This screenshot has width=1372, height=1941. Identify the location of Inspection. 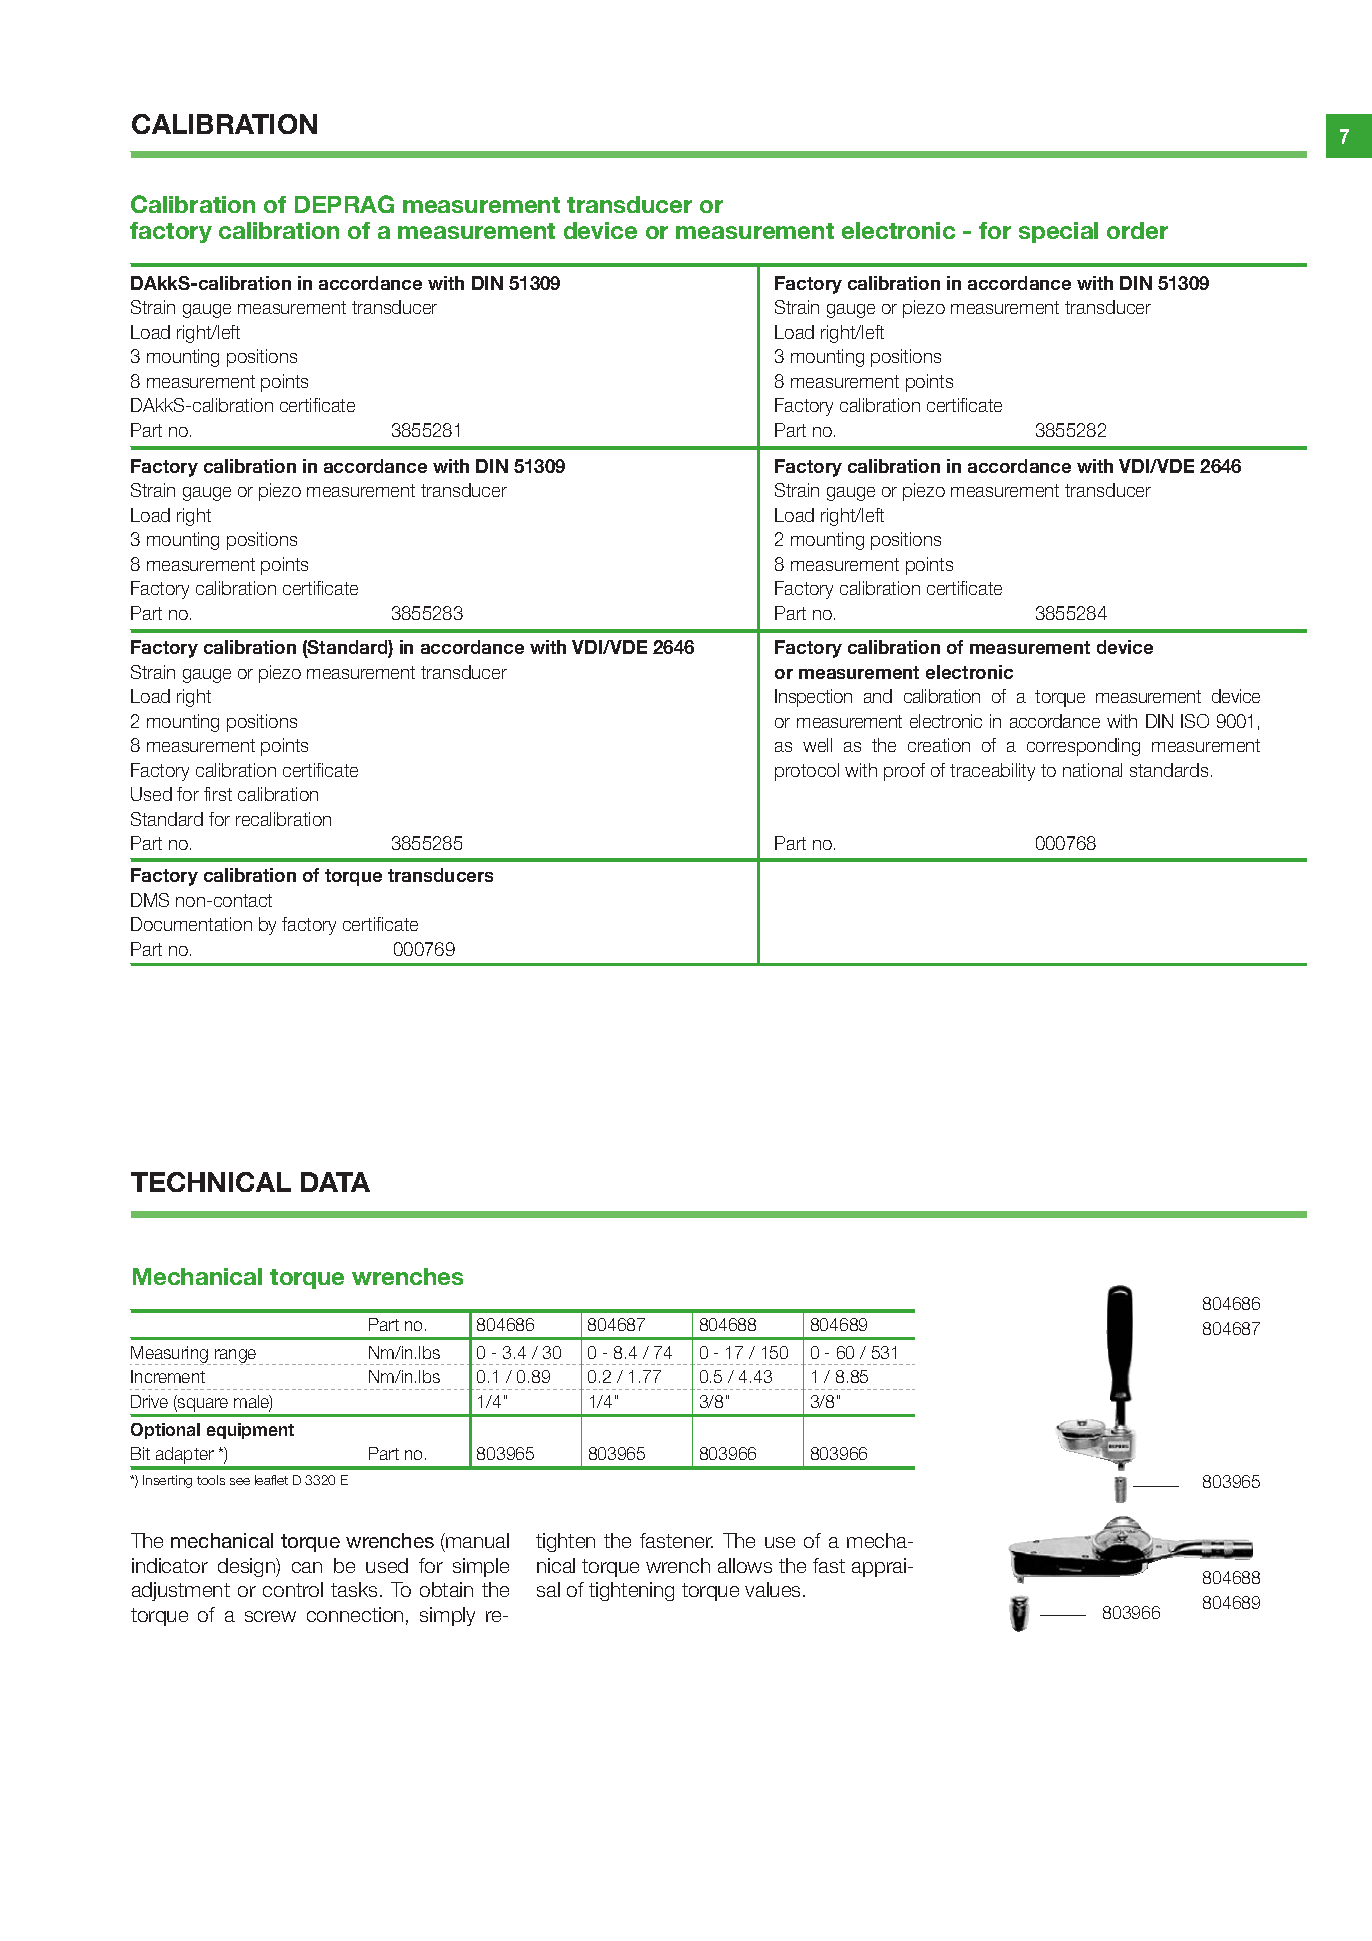
(813, 698).
